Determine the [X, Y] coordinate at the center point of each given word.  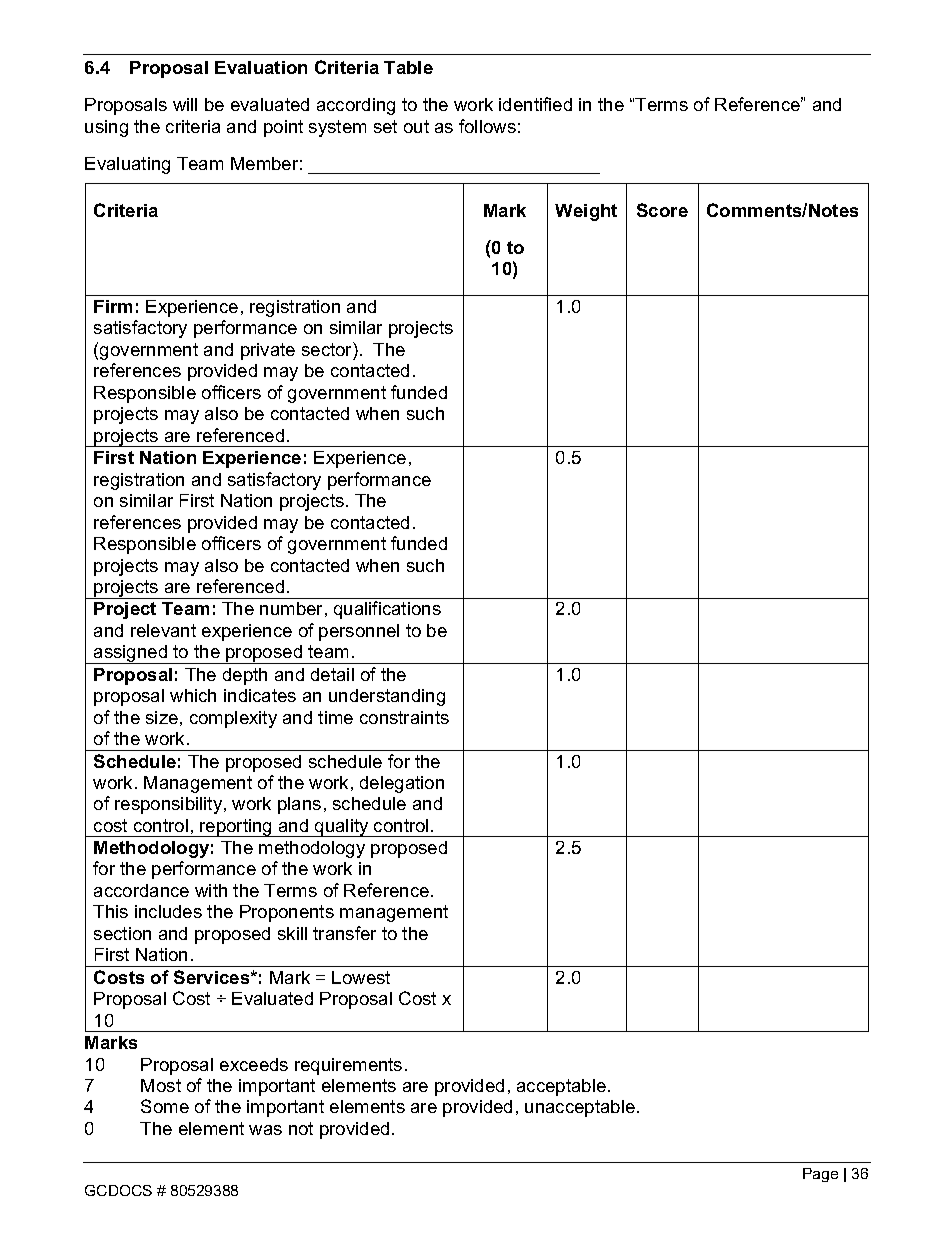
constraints [404, 717]
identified [535, 104]
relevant [163, 630]
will [185, 104]
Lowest [361, 977]
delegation [402, 784]
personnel [359, 632]
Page [820, 1175]
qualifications [387, 610]
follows [487, 126]
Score [662, 210]
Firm [113, 306]
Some [165, 1106]
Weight [586, 212]
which [193, 695]
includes [168, 911]
